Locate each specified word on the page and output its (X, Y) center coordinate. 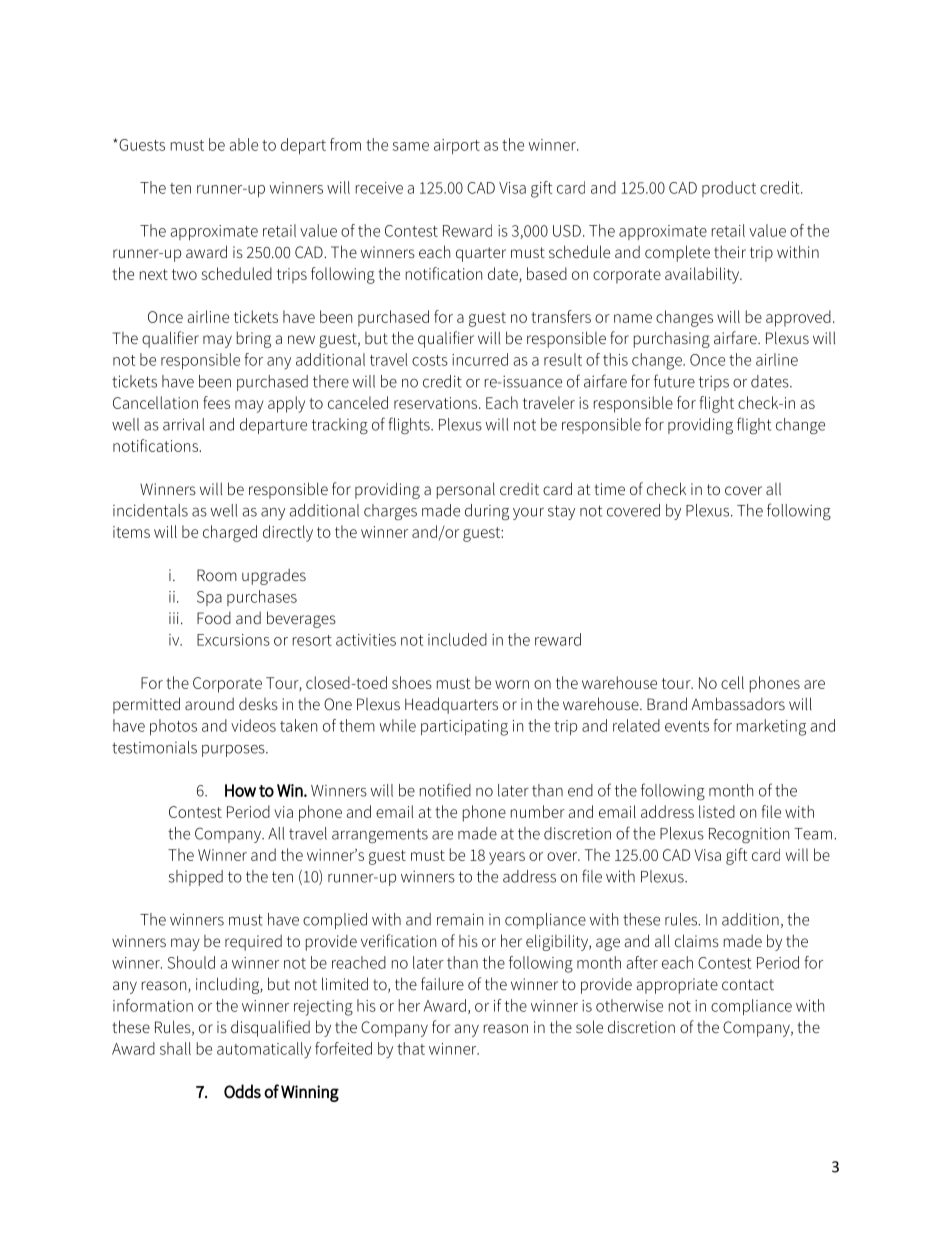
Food (214, 618)
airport (457, 146)
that (411, 1048)
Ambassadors (738, 703)
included (457, 639)
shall (175, 1048)
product (729, 189)
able (243, 144)
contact (748, 984)
